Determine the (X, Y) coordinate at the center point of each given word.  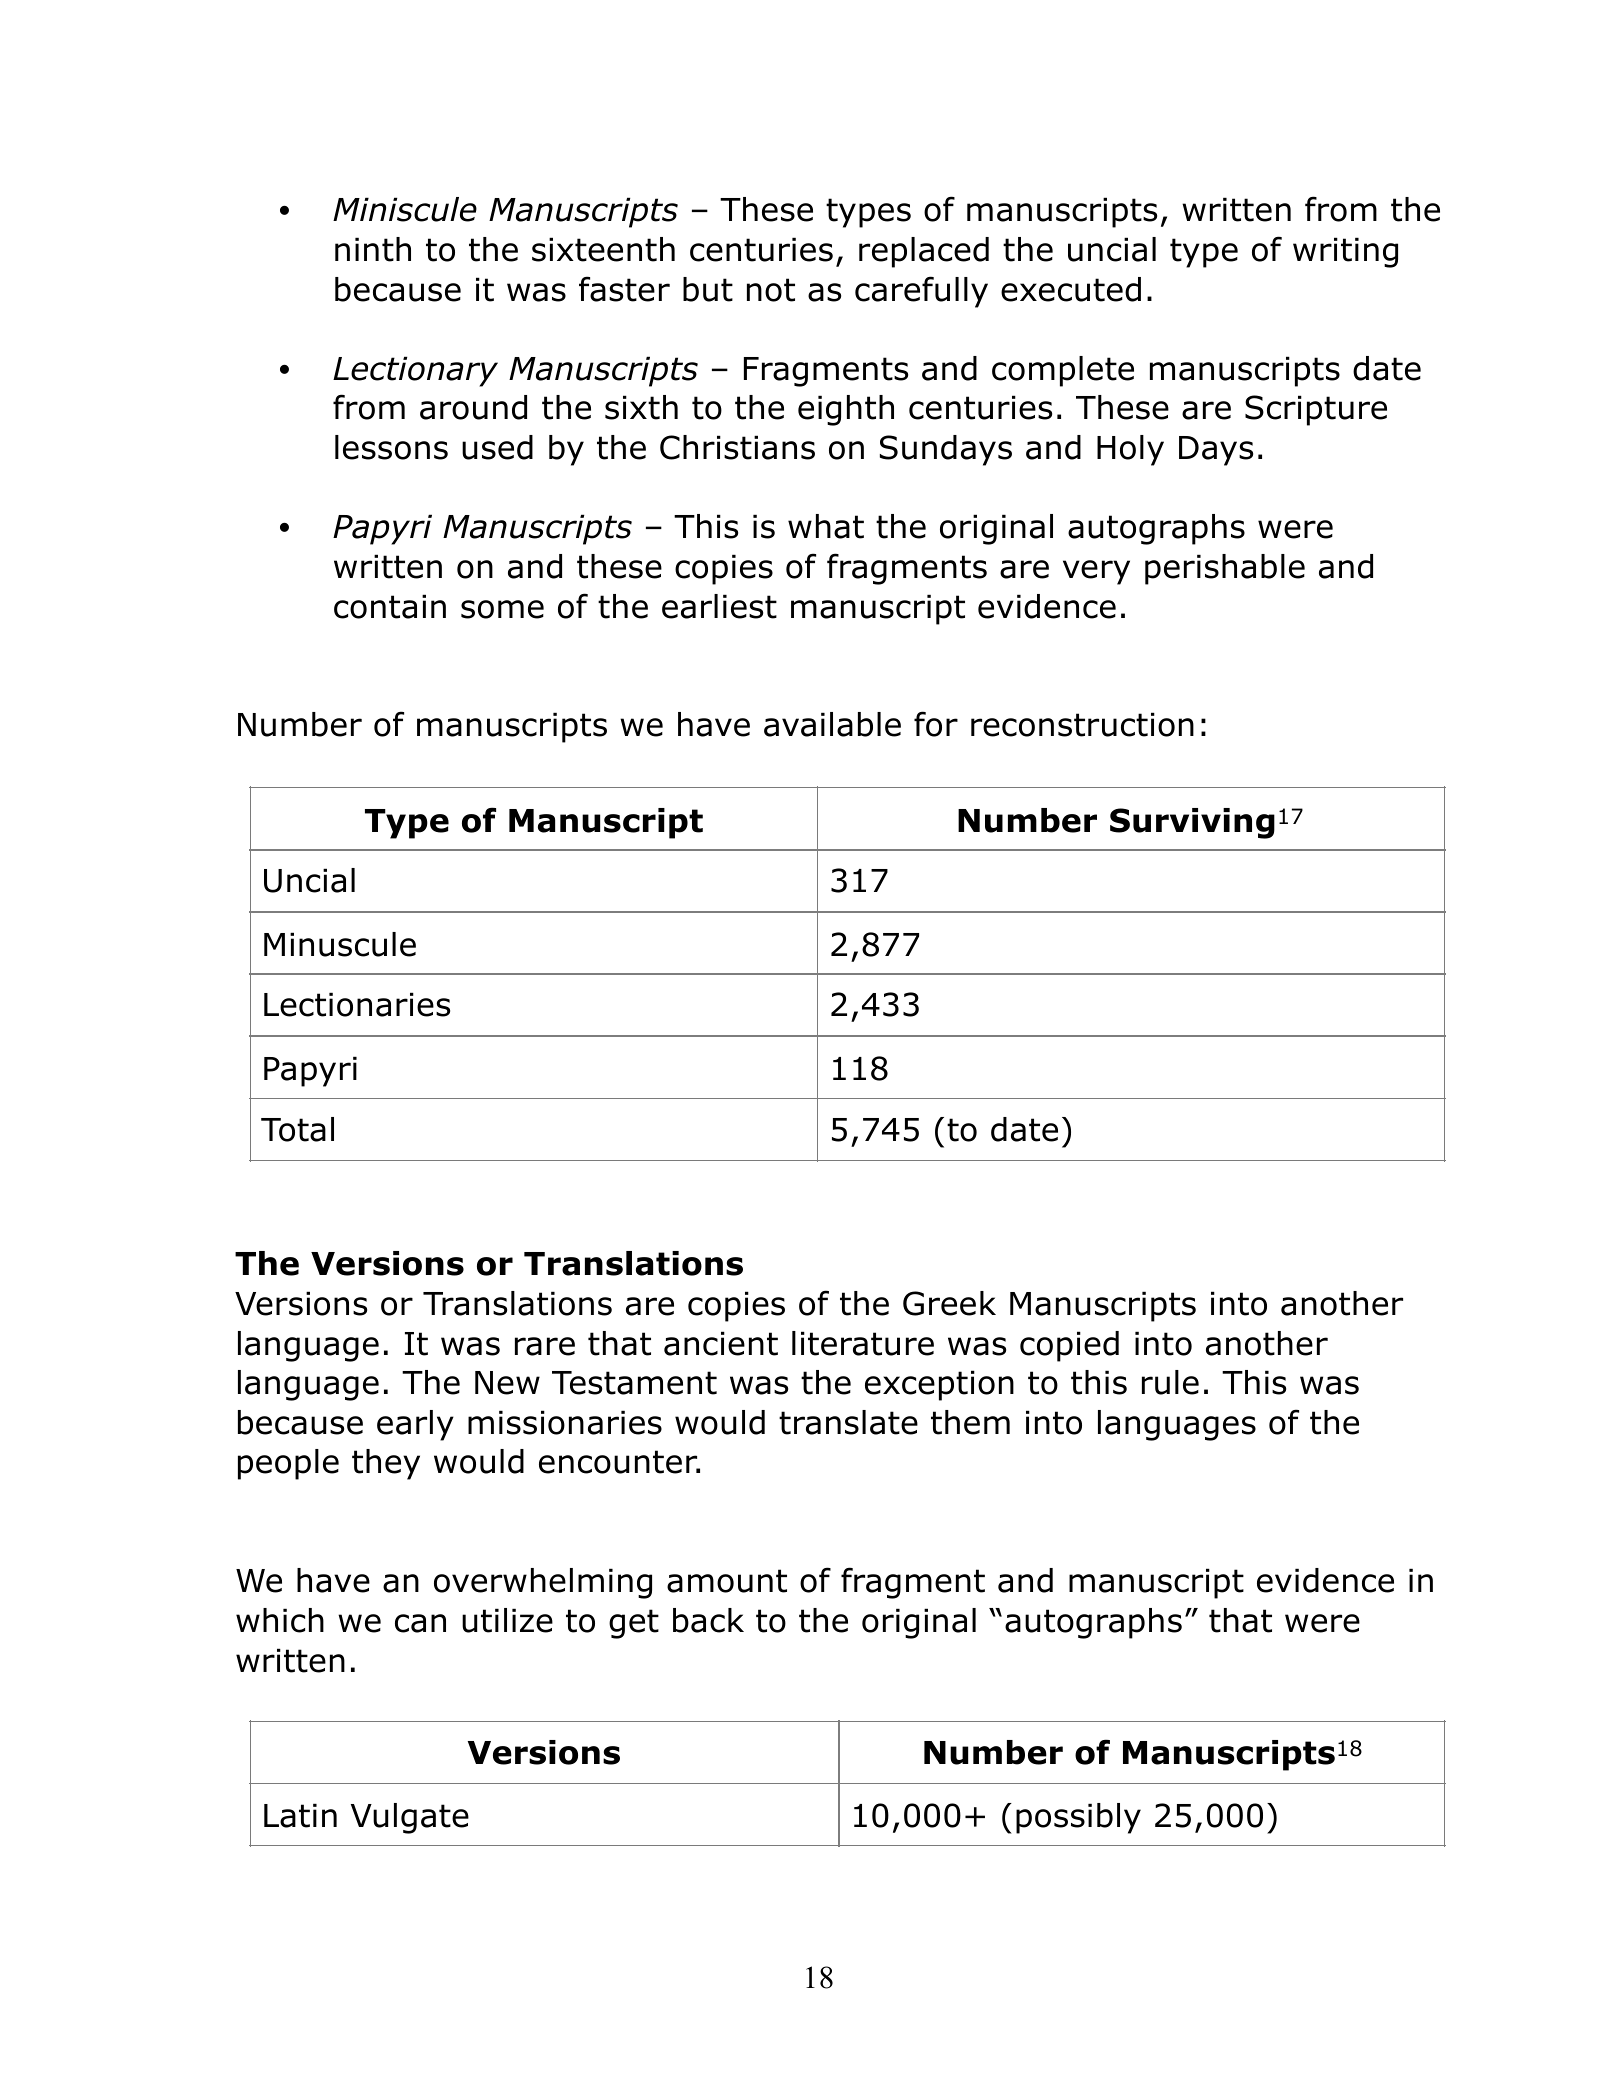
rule (1170, 1382)
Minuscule (340, 944)
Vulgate (410, 1818)
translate (848, 1422)
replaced (924, 252)
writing (1345, 252)
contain (390, 606)
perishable (1225, 569)
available (832, 724)
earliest (719, 606)
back (708, 1620)
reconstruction (1082, 724)
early (415, 1425)
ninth (373, 249)
